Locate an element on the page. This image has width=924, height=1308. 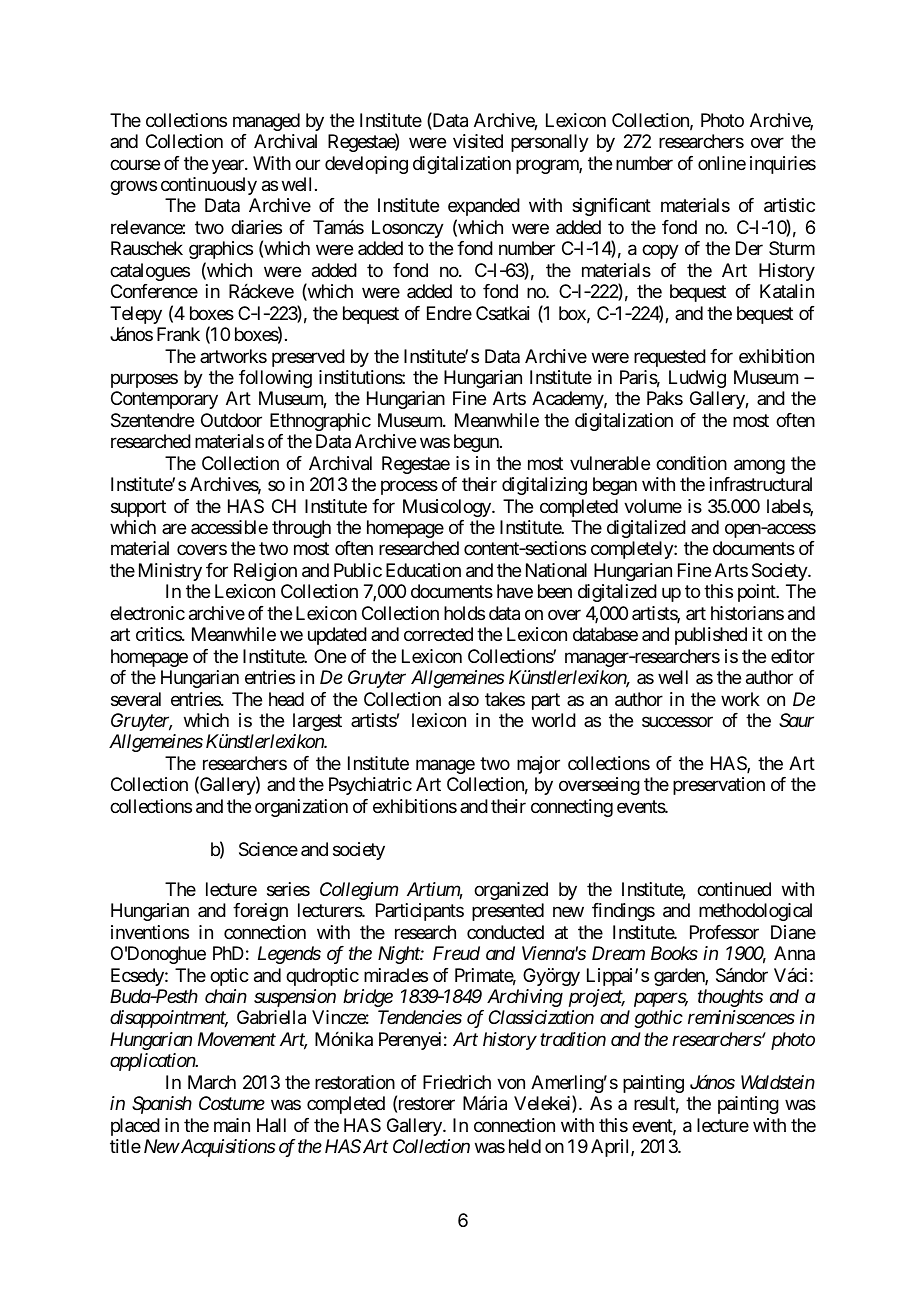
electronic is located at coordinates (147, 613).
